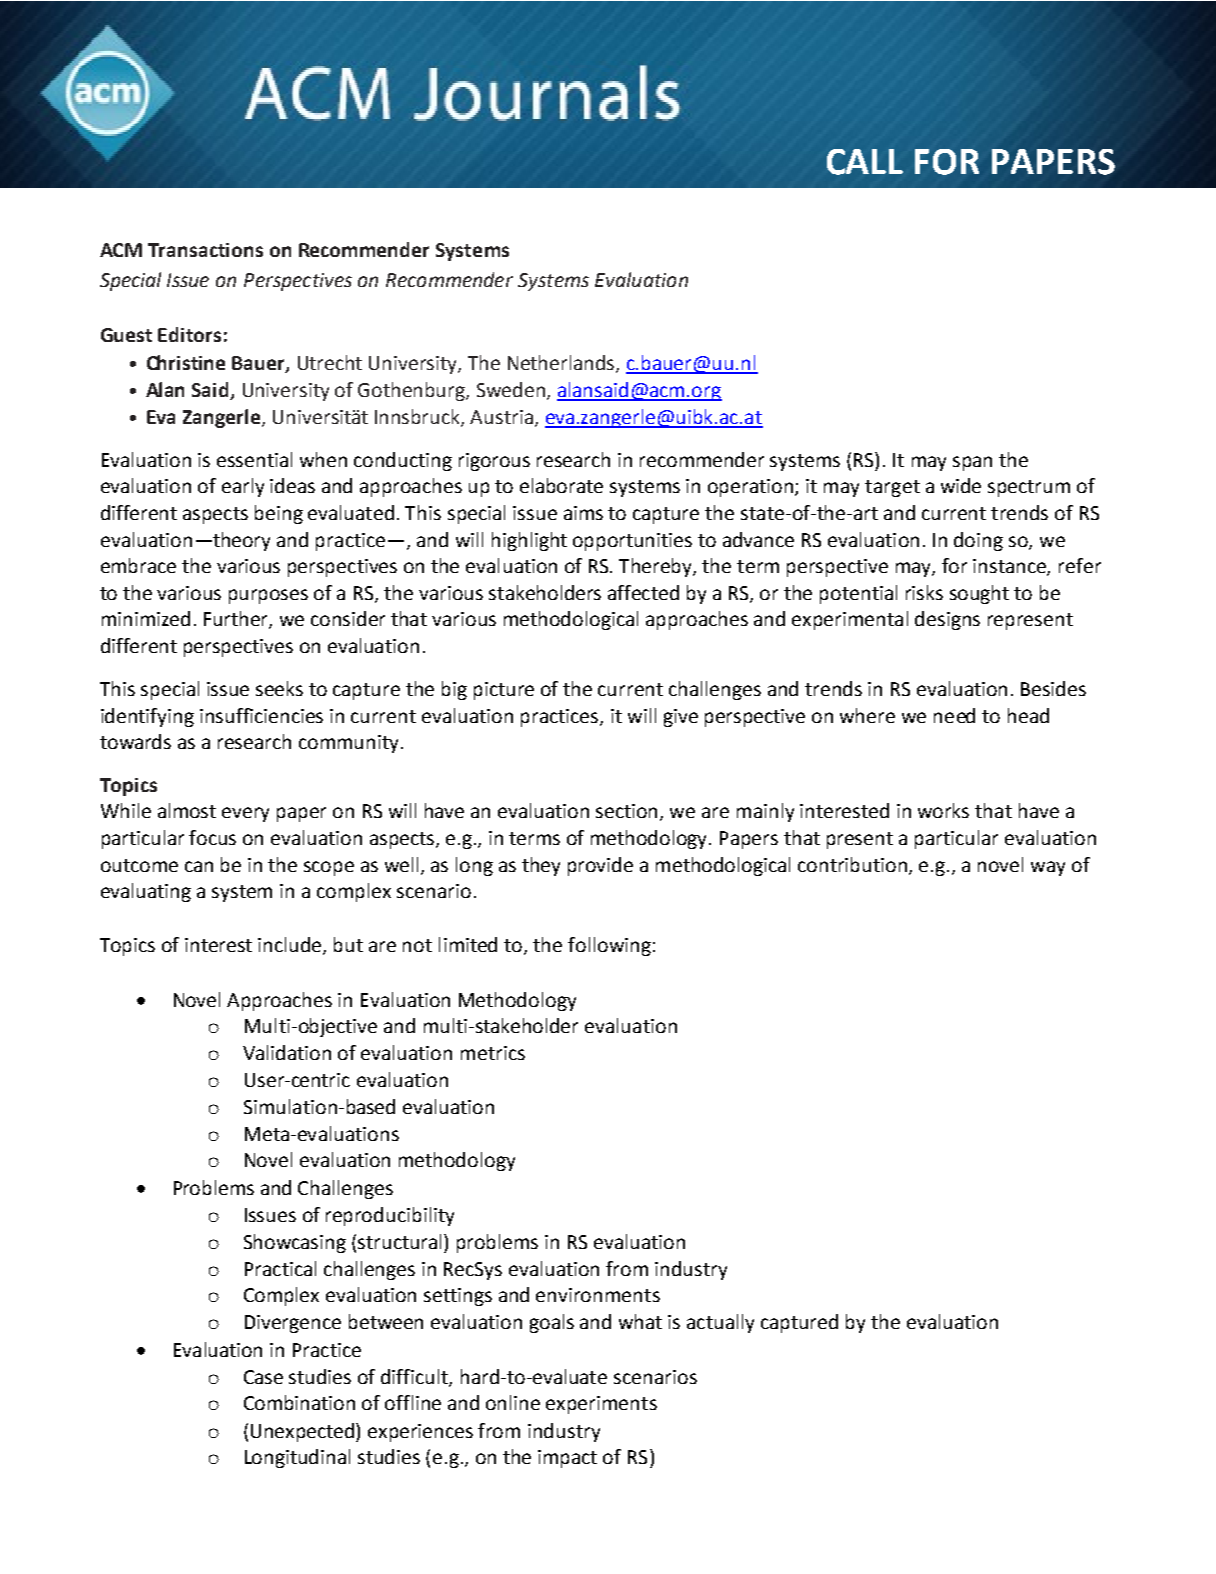 This document has width=1216, height=1574. What do you see at coordinates (562, 363) in the document?
I see `Netherlands` at bounding box center [562, 363].
